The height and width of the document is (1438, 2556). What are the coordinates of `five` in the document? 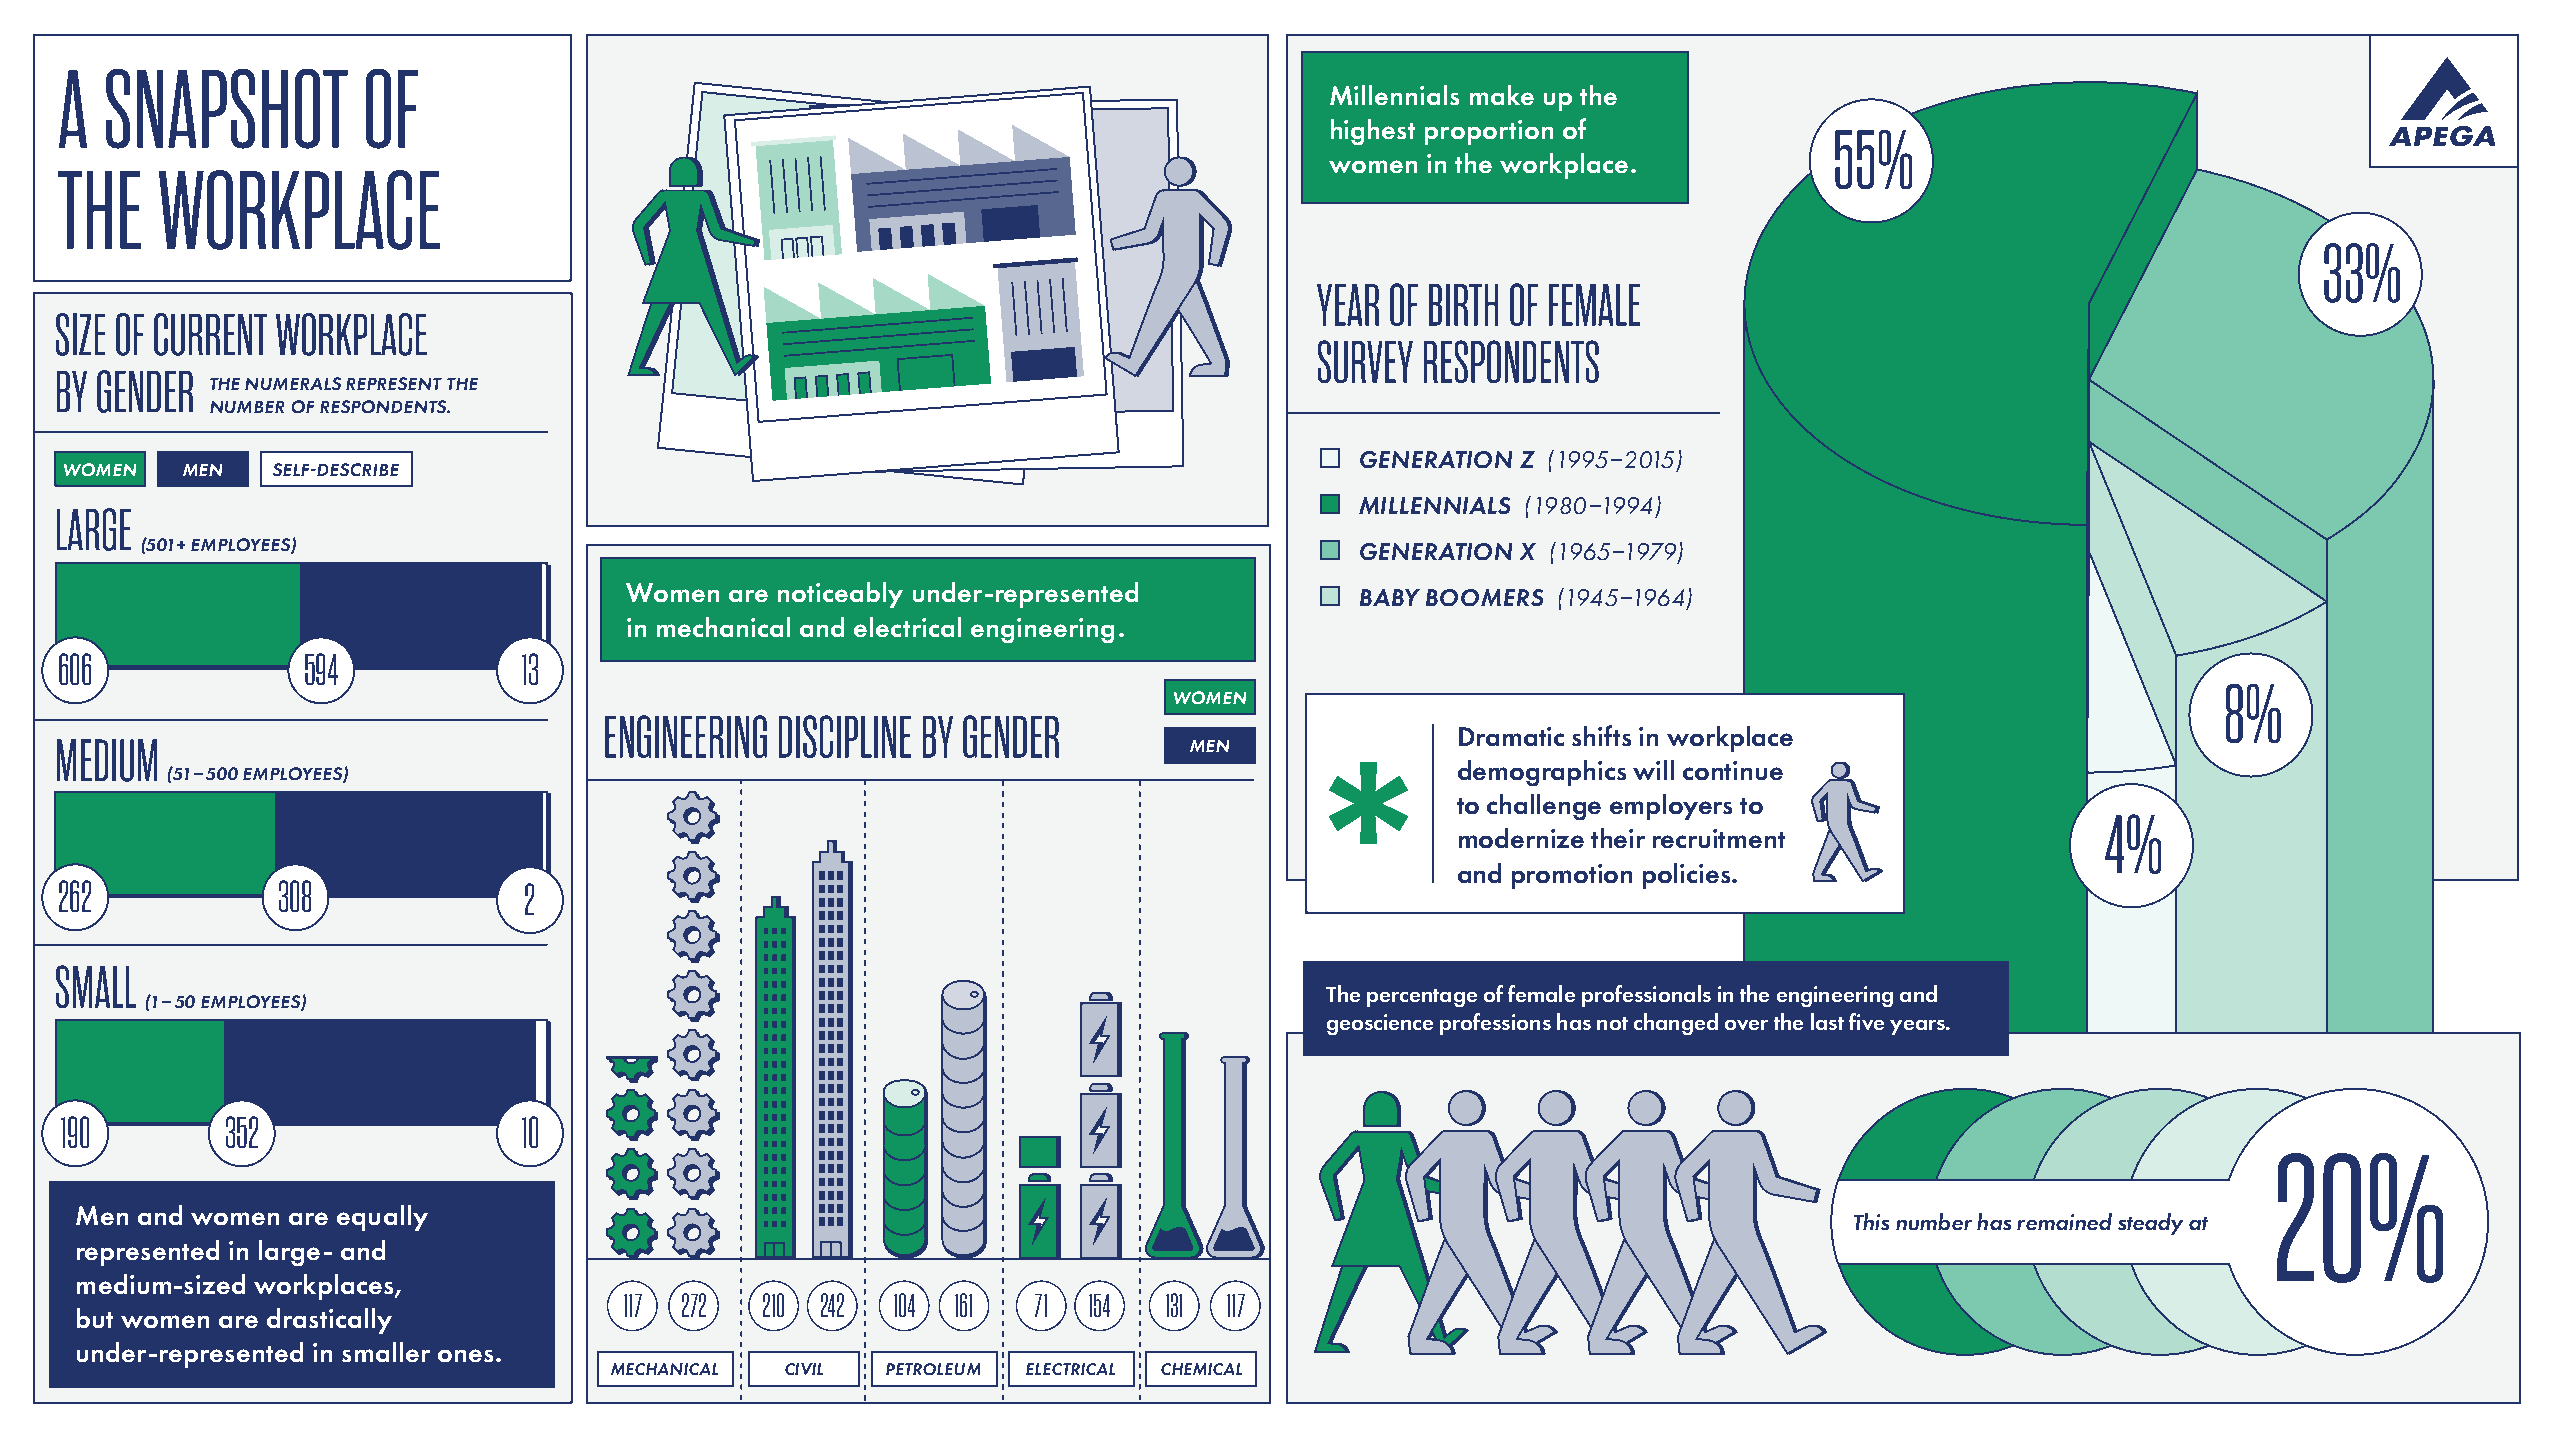 It's located at (1866, 1021).
